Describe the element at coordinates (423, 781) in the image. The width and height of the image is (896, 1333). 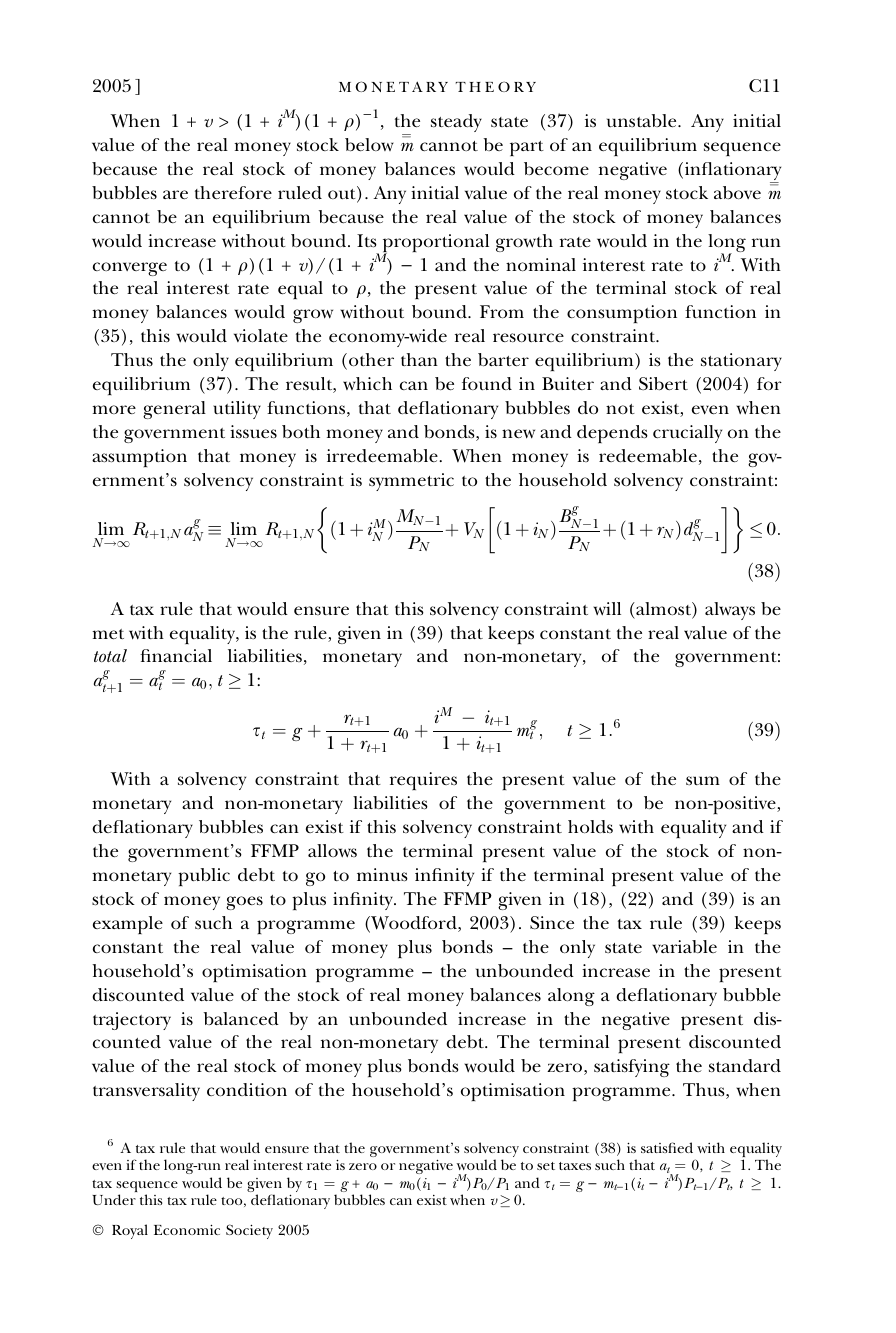
I see `requires` at that location.
